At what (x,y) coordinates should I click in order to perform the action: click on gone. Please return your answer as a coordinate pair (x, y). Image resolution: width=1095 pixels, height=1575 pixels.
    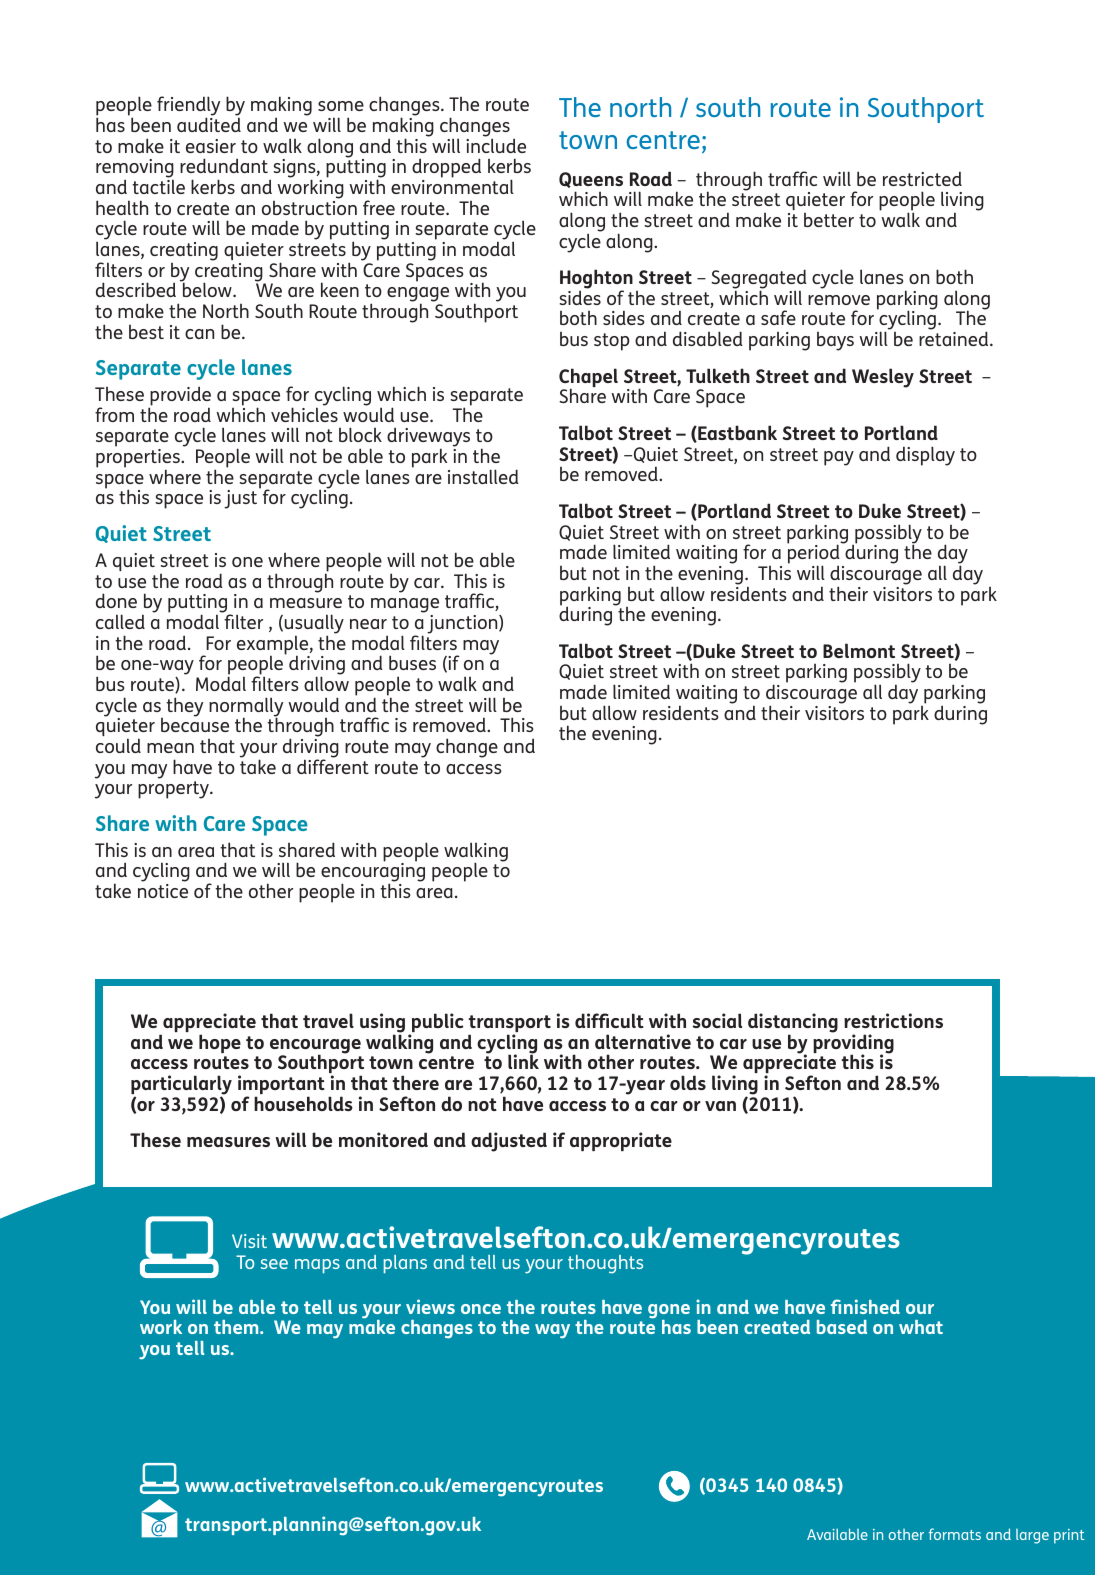
    Looking at the image, I should click on (669, 1312).
